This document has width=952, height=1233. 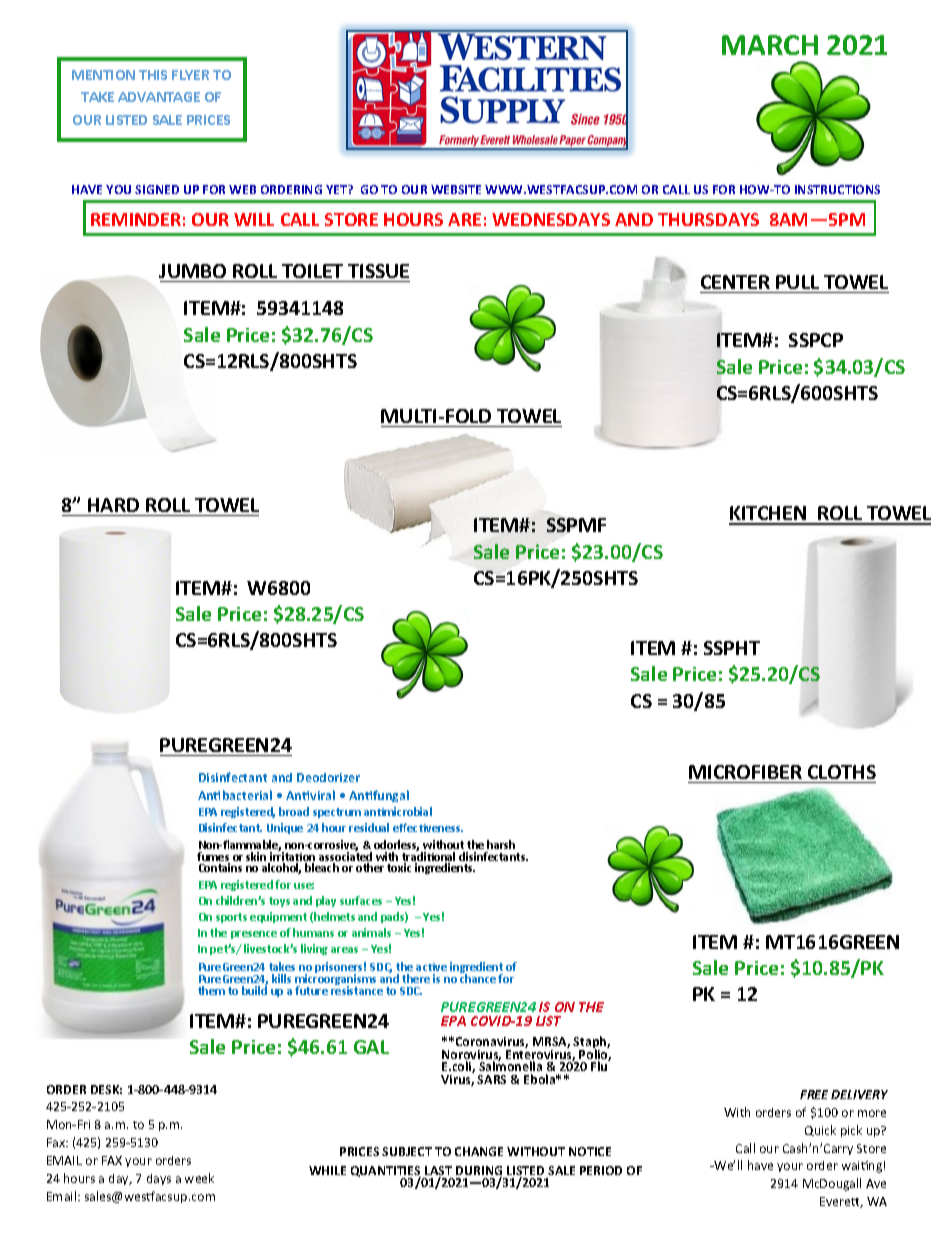 I want to click on FLYER, so click(x=190, y=75).
